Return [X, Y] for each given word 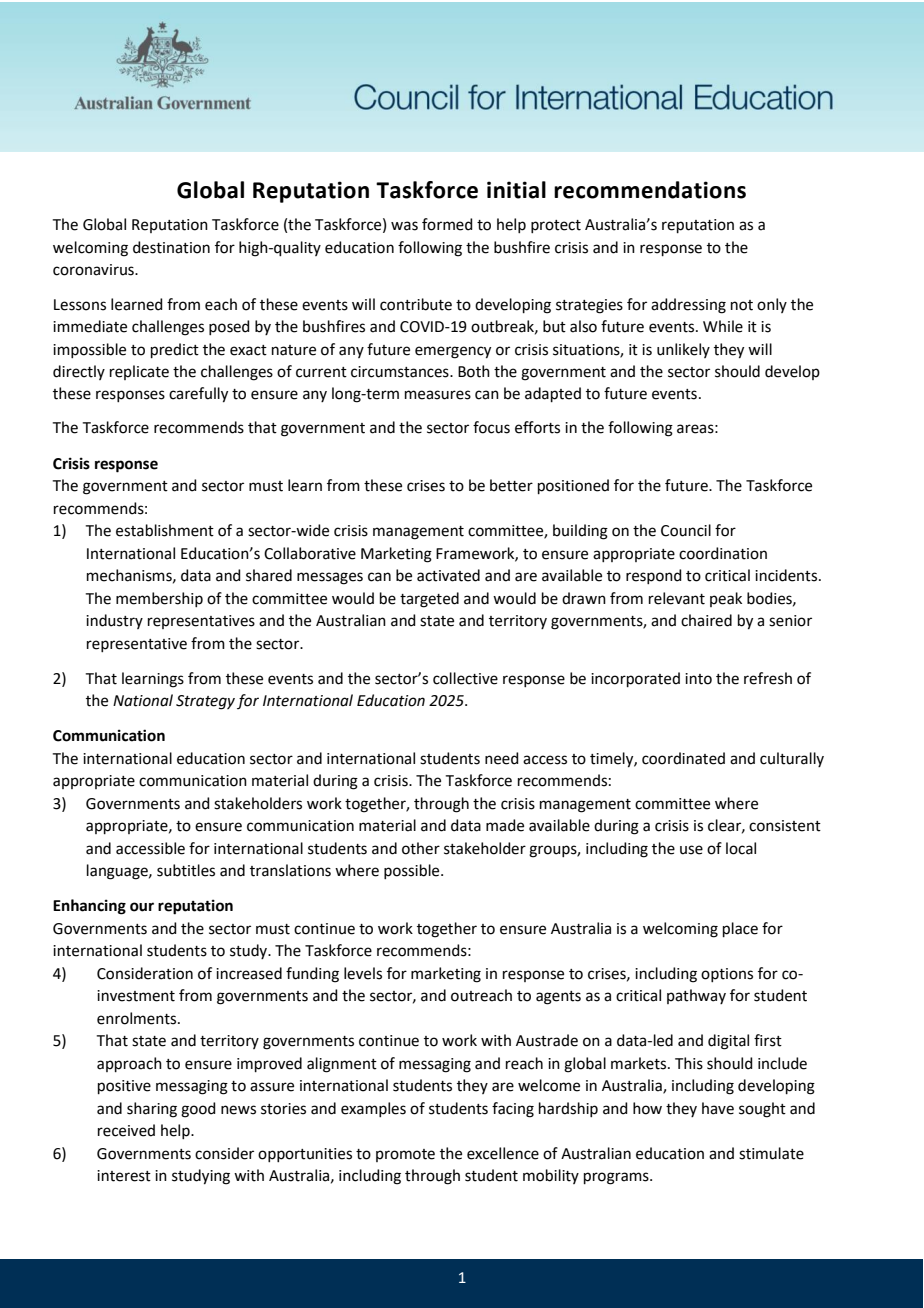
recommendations [650, 190]
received [126, 1130]
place [740, 929]
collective [465, 678]
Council [686, 530]
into [698, 679]
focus [491, 427]
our [142, 907]
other [421, 848]
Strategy [205, 702]
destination [171, 247]
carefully [198, 395]
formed [447, 224]
